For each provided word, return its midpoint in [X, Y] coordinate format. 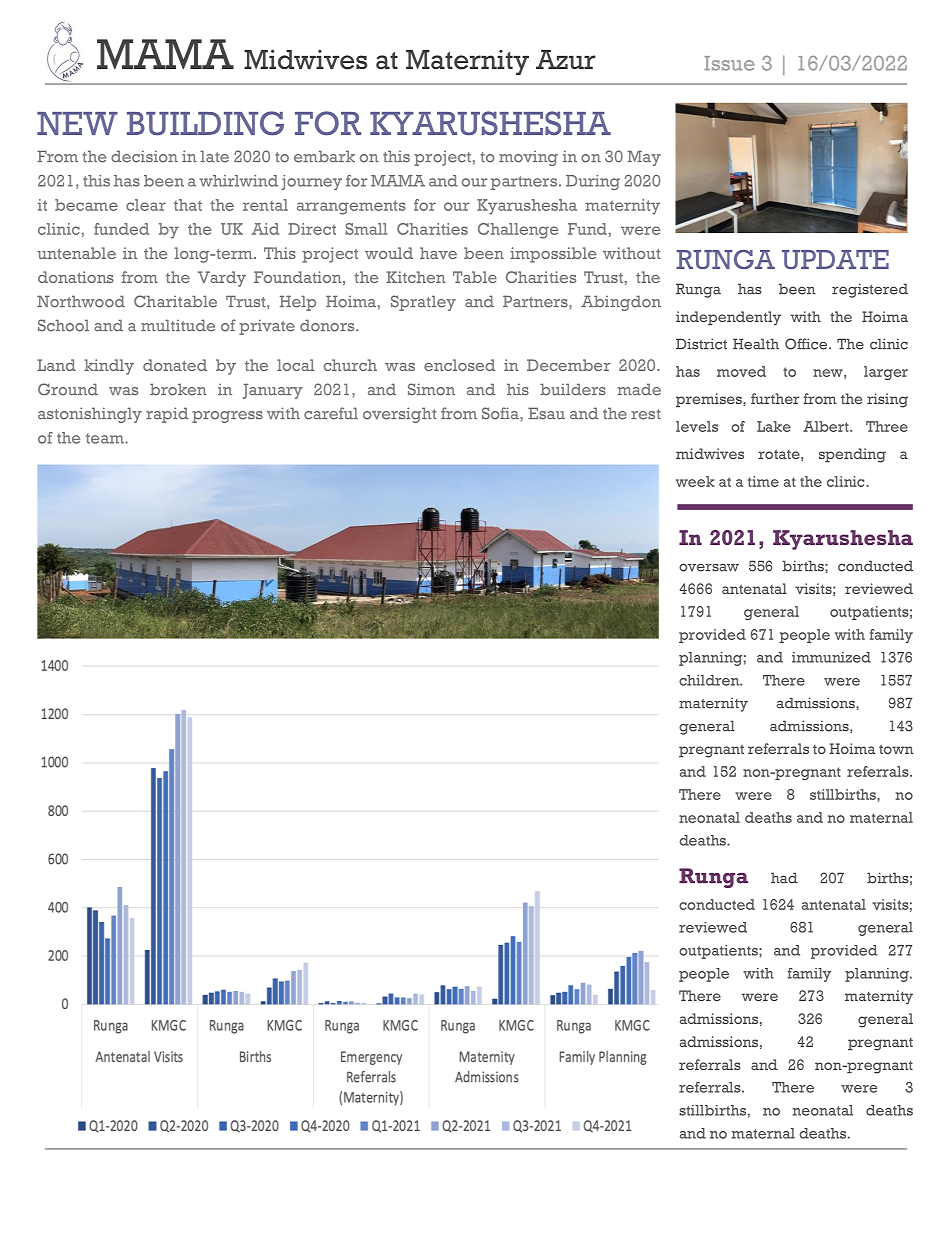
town [896, 749]
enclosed [460, 365]
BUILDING [205, 123]
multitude [178, 326]
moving [528, 158]
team [106, 438]
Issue [729, 63]
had [784, 878]
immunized [831, 657]
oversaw [709, 568]
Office [807, 344]
